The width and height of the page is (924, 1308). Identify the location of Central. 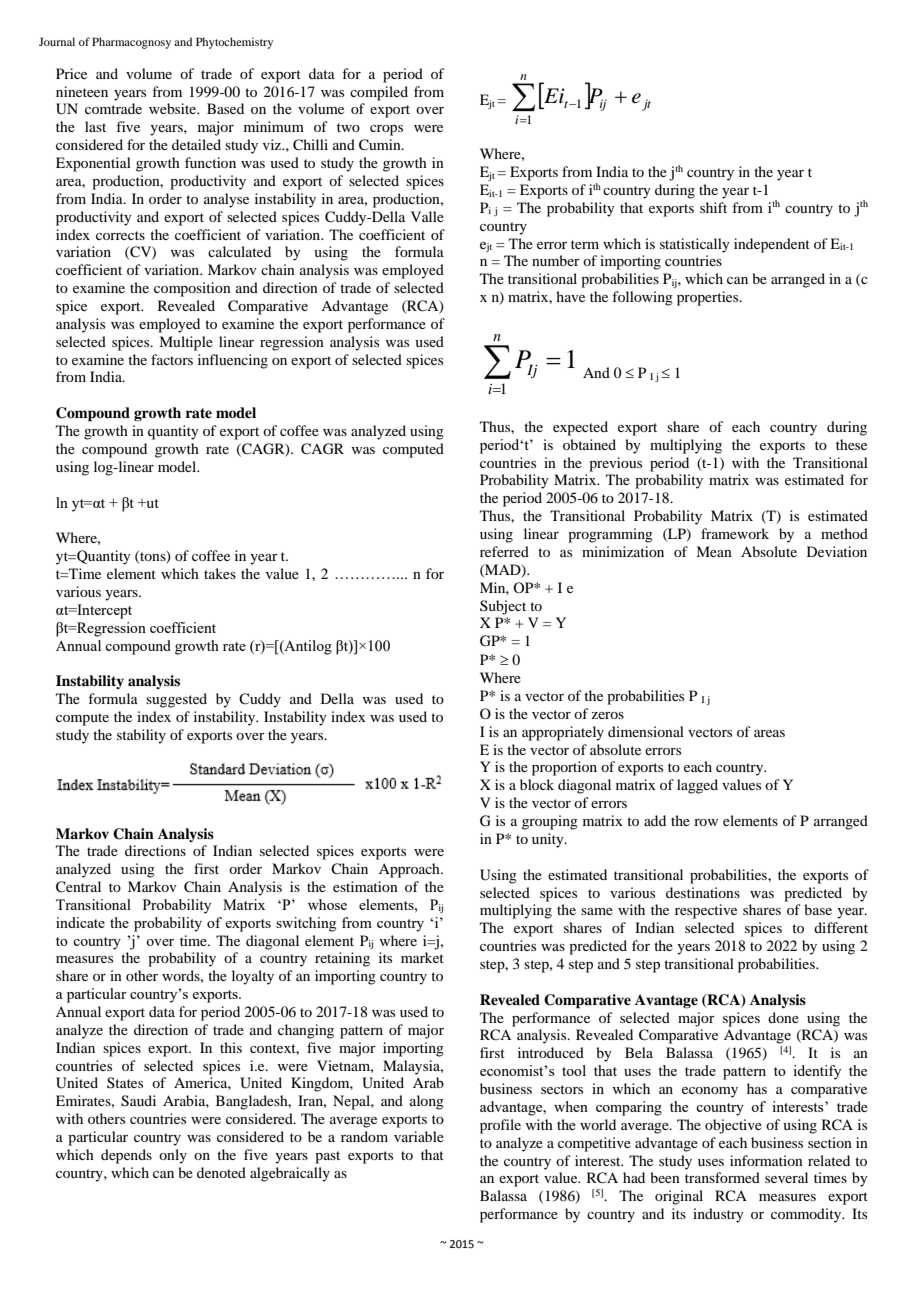
(78, 887).
